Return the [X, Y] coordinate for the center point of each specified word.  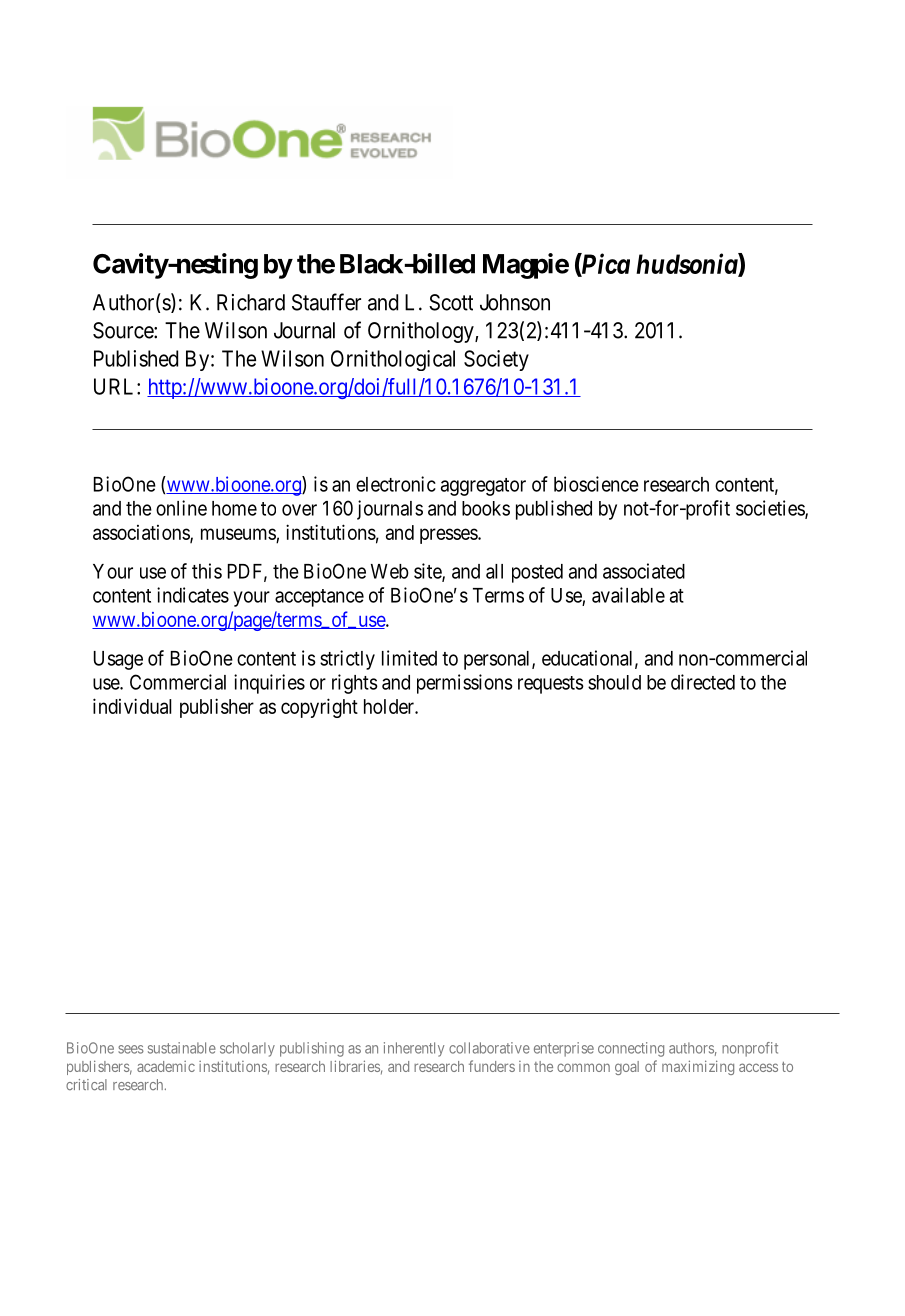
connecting [631, 1049]
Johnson [515, 302]
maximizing [698, 1067]
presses [449, 536]
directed [703, 682]
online [181, 508]
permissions [465, 684]
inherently [414, 1049]
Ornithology [422, 332]
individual [132, 706]
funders [492, 1066]
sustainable [182, 1048]
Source [124, 330]
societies [771, 509]
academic [166, 1066]
